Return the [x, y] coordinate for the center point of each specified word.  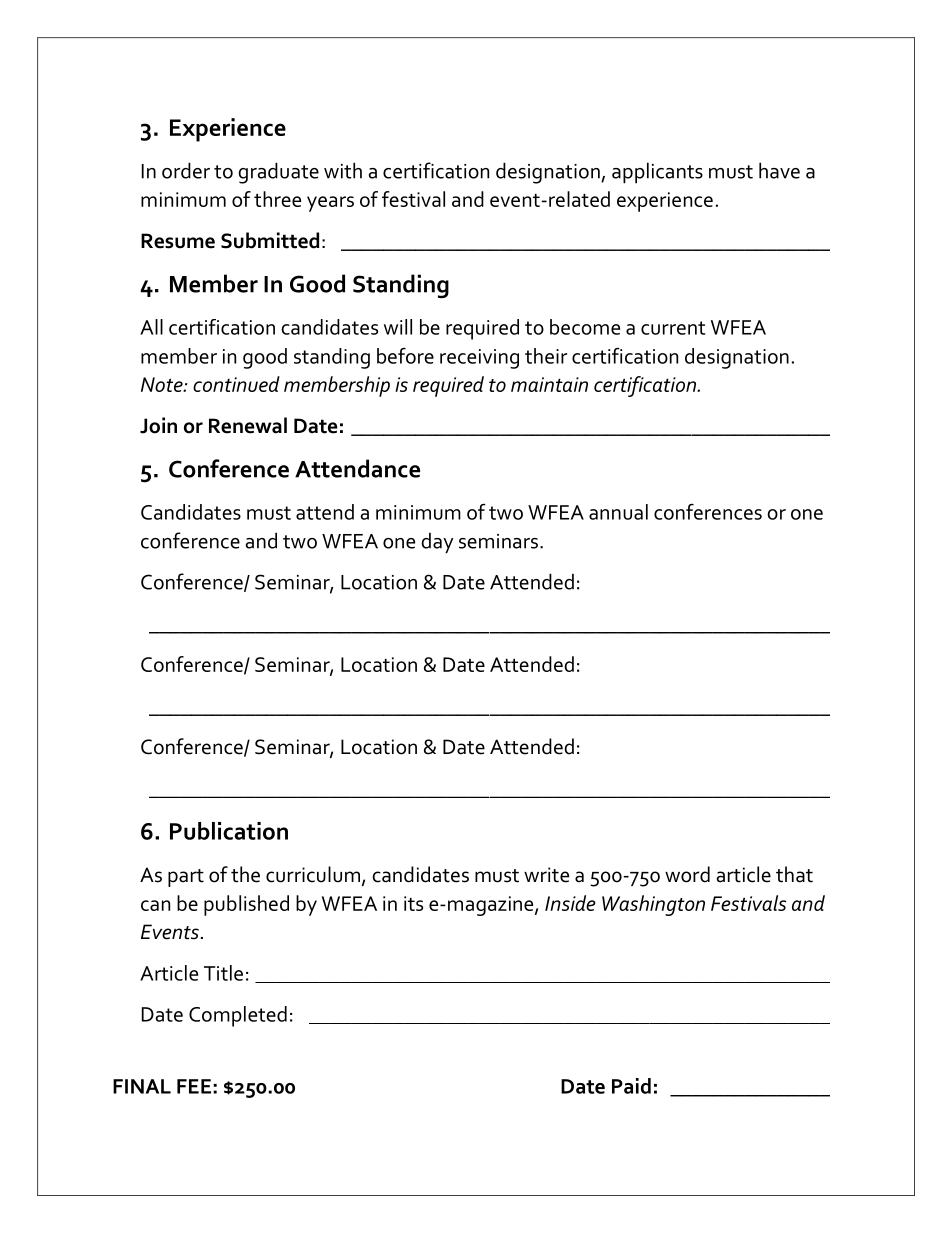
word [687, 874]
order [186, 170]
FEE [194, 1086]
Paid [631, 1086]
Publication [229, 831]
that [794, 874]
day [437, 543]
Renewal [248, 425]
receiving [479, 359]
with [343, 170]
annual [618, 512]
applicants [657, 173]
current [673, 328]
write [546, 875]
